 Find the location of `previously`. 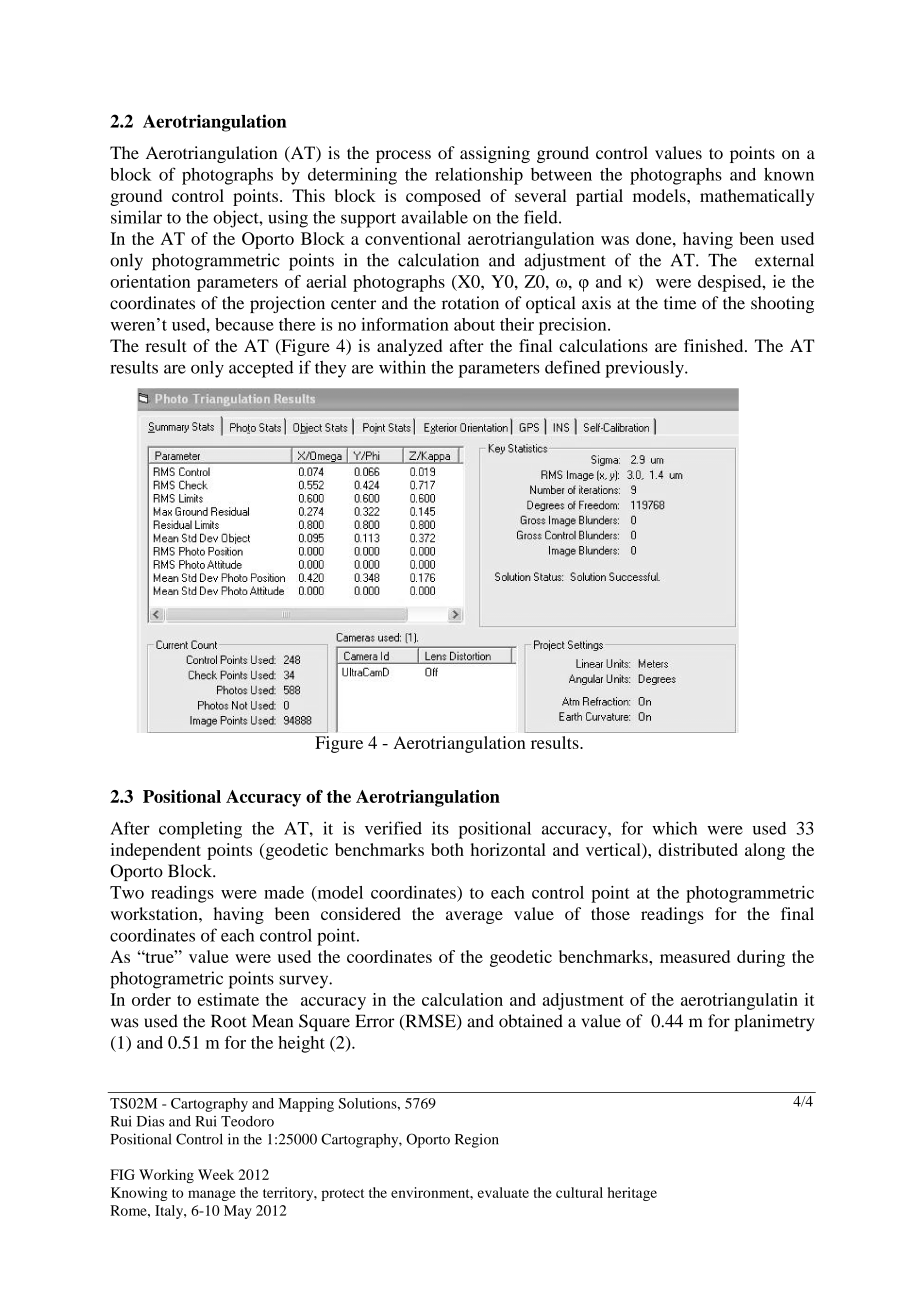

previously is located at coordinates (645, 369).
